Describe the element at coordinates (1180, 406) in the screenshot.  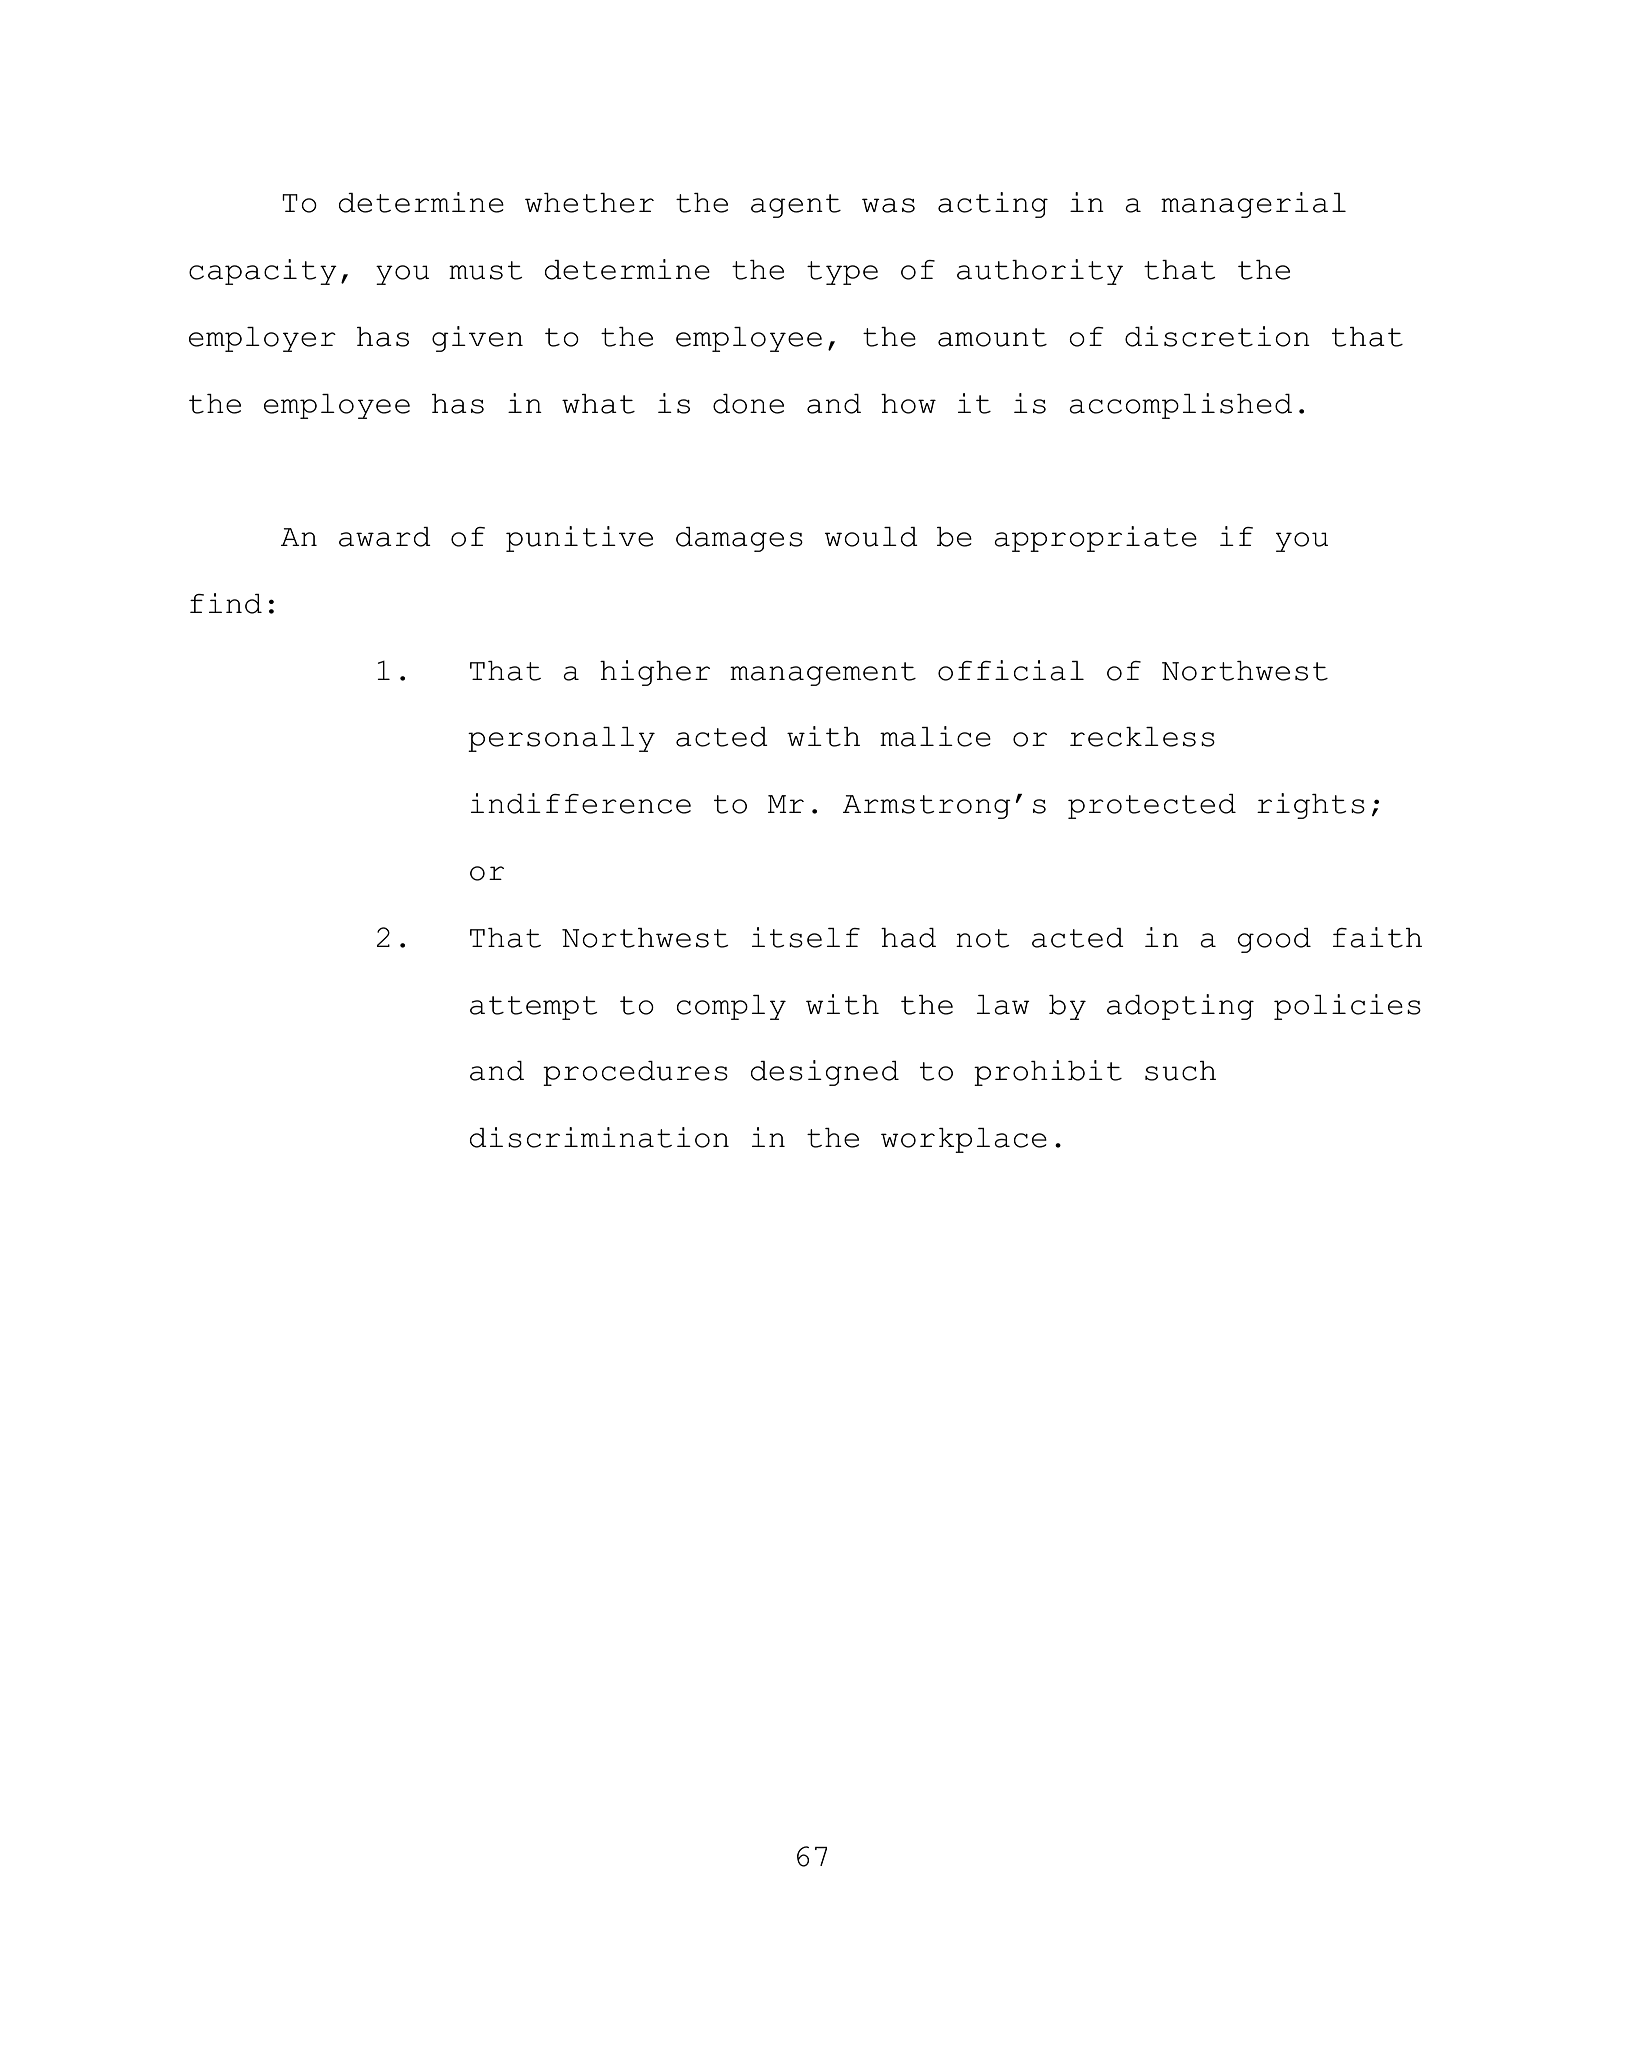
I see `accomplished` at that location.
